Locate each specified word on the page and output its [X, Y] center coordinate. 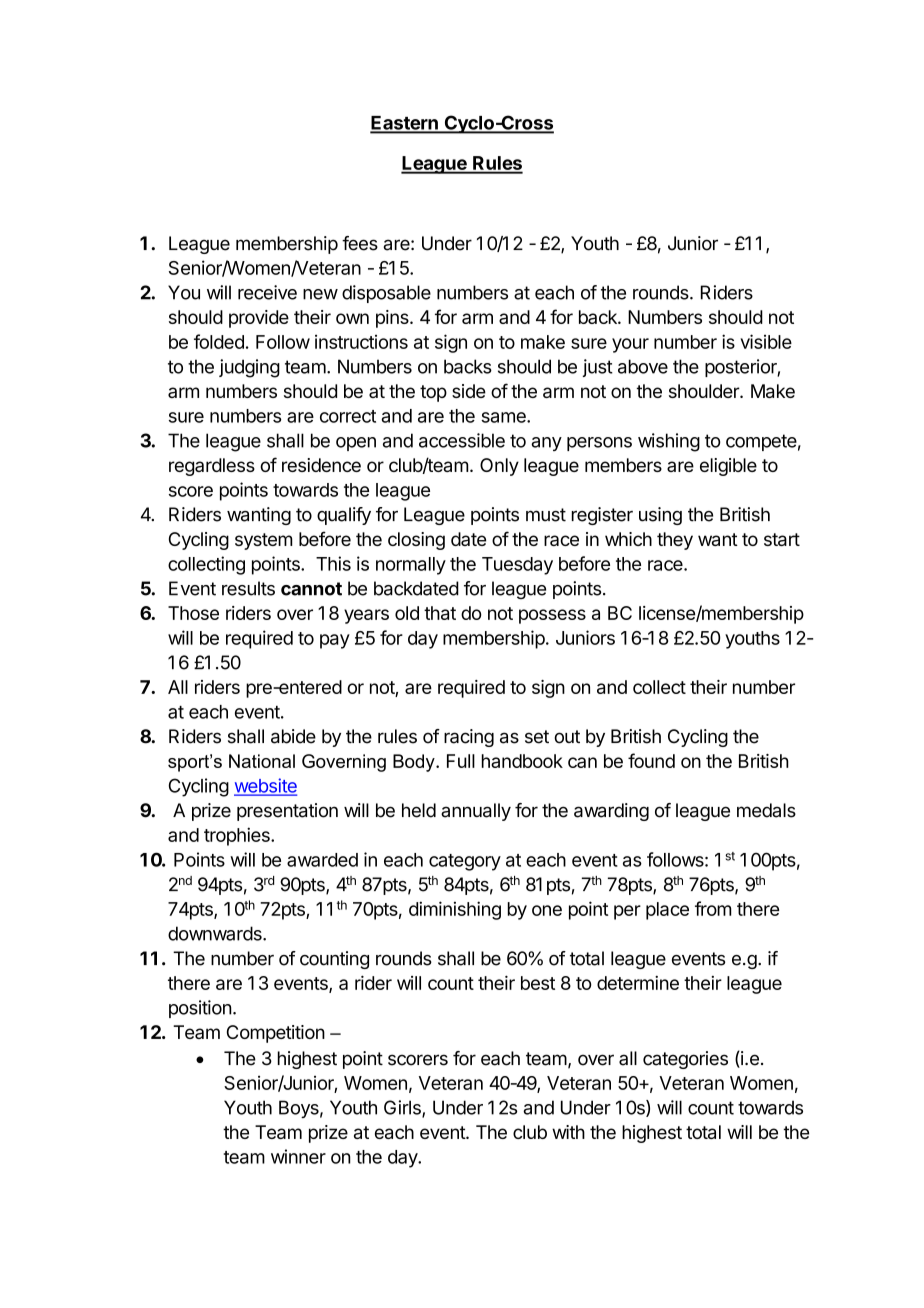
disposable [386, 294]
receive [267, 292]
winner [298, 1156]
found [651, 760]
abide [293, 736]
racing [469, 738]
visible [766, 341]
